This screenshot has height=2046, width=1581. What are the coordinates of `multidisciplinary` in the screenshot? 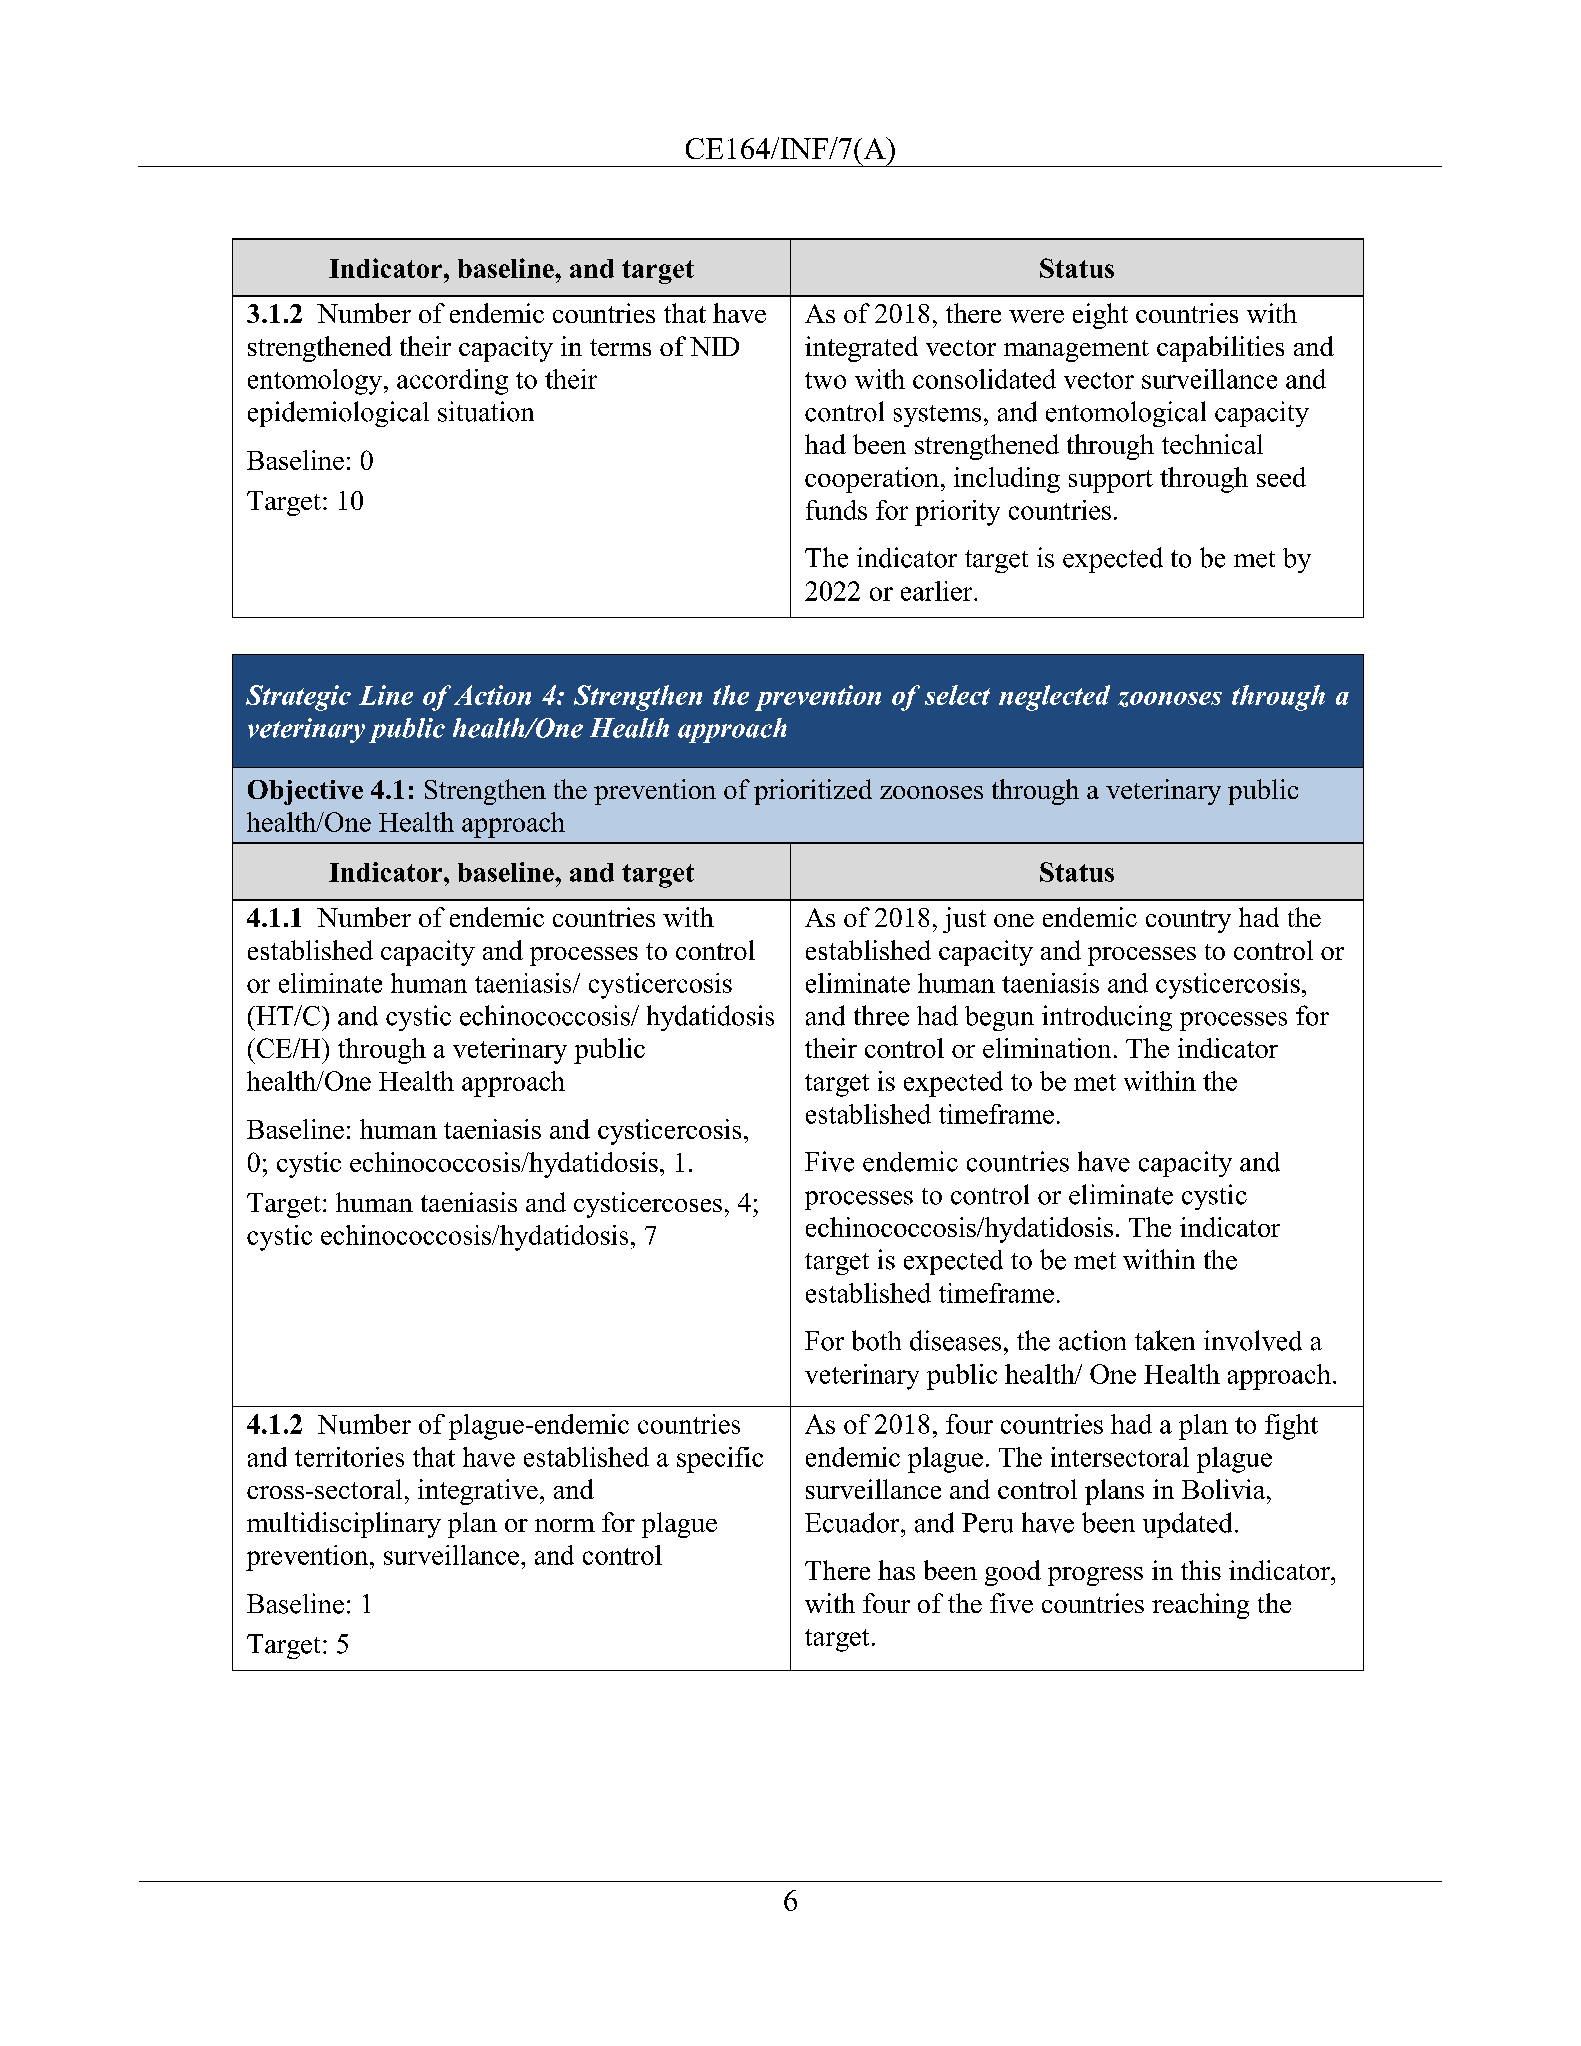 It's located at (344, 1525).
